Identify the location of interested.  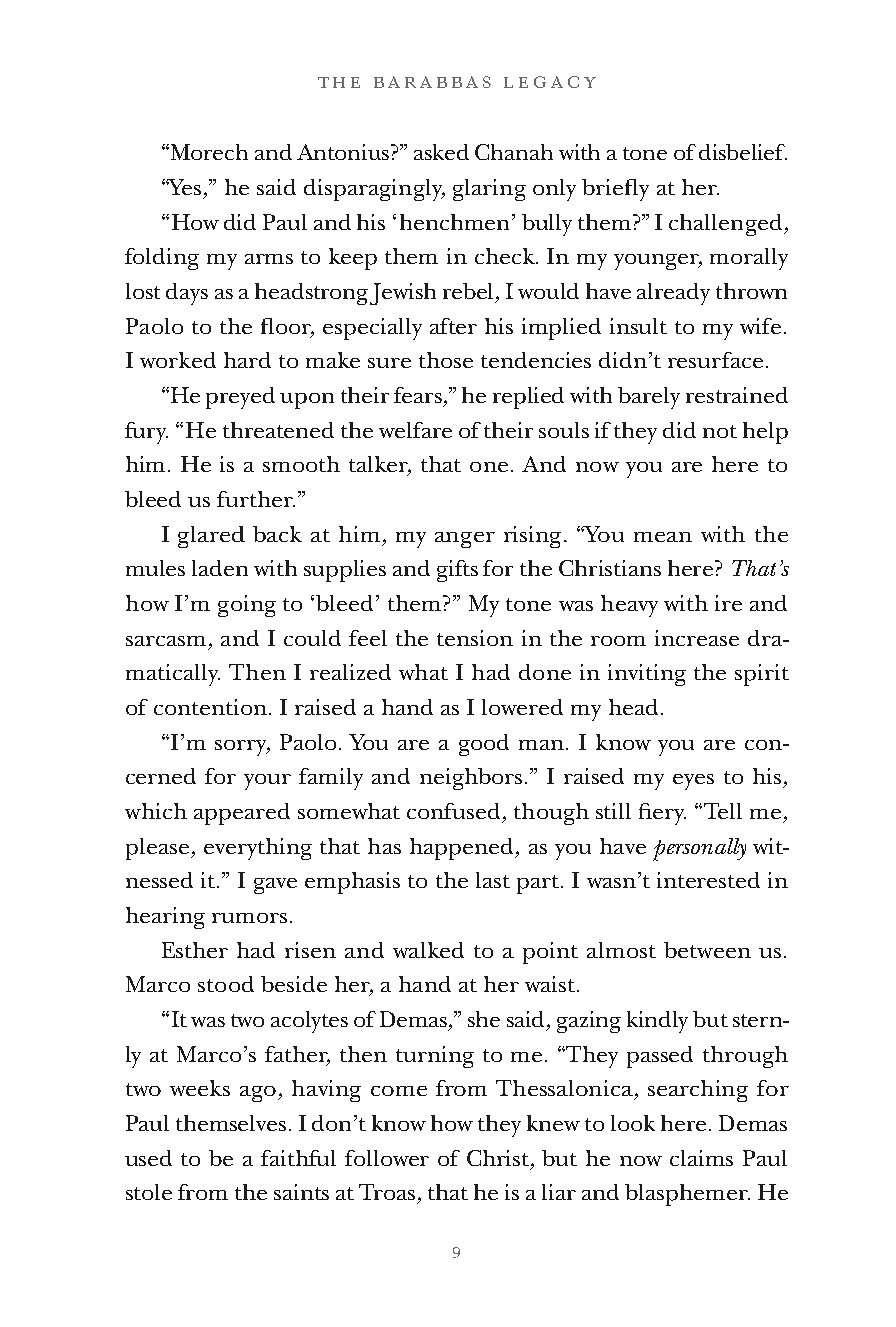
(708, 880).
